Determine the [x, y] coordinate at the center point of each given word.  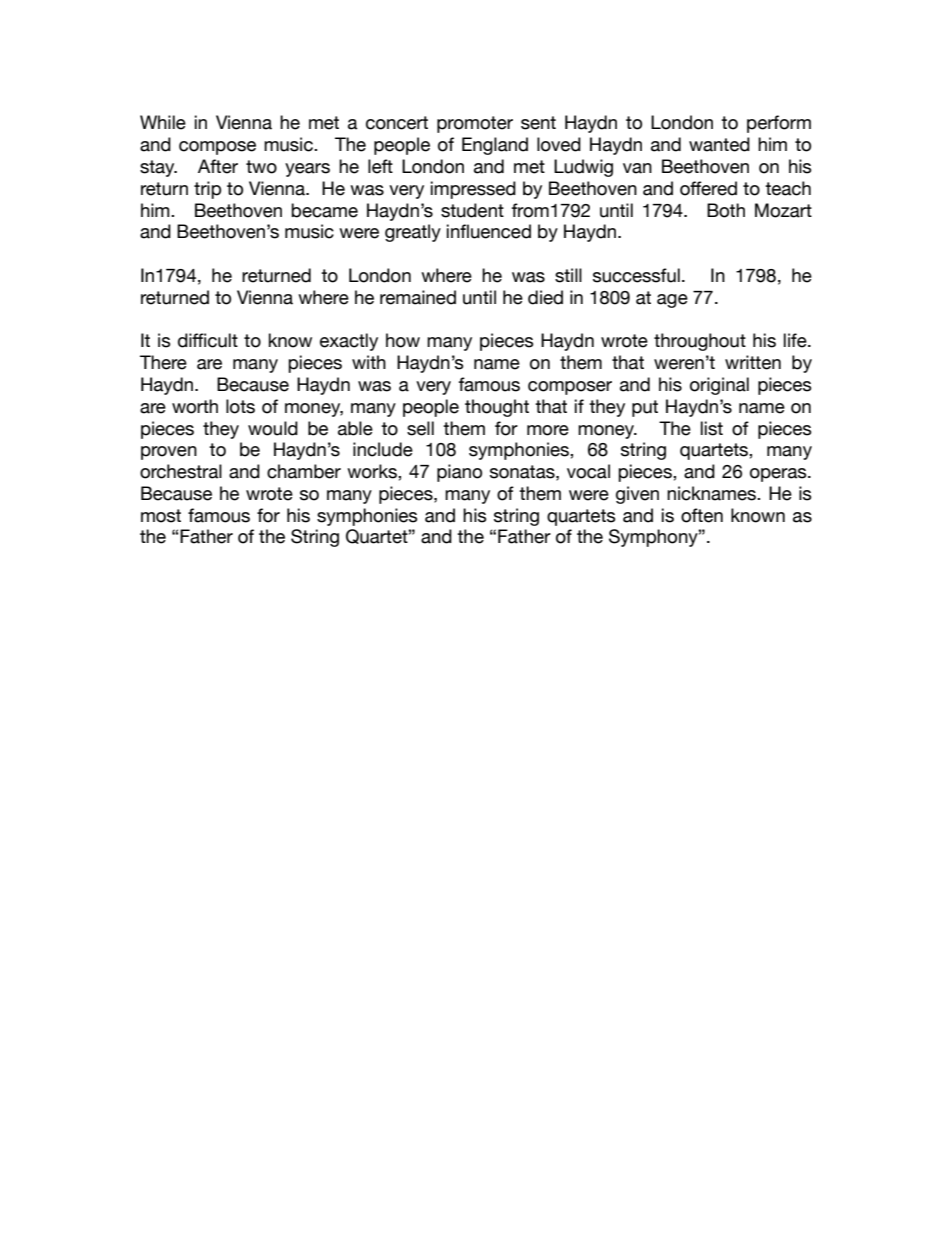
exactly [349, 342]
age [672, 301]
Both [726, 210]
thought [497, 408]
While [163, 122]
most [161, 516]
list [712, 428]
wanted [719, 144]
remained [418, 297]
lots [240, 406]
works [373, 471]
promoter [475, 124]
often [702, 515]
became [324, 210]
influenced [489, 231]
